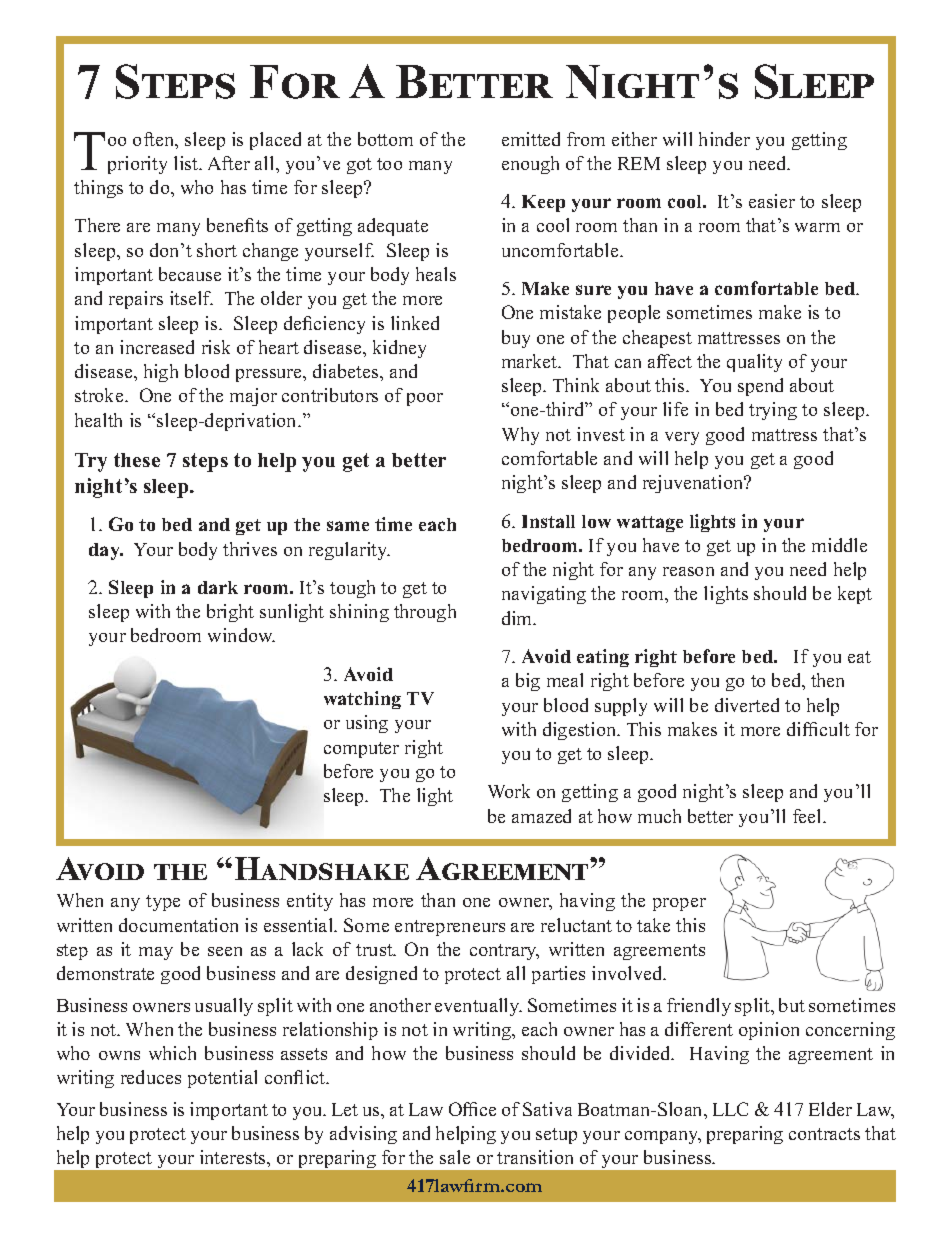  Describe the element at coordinates (187, 163) in the image. I see `list` at that location.
